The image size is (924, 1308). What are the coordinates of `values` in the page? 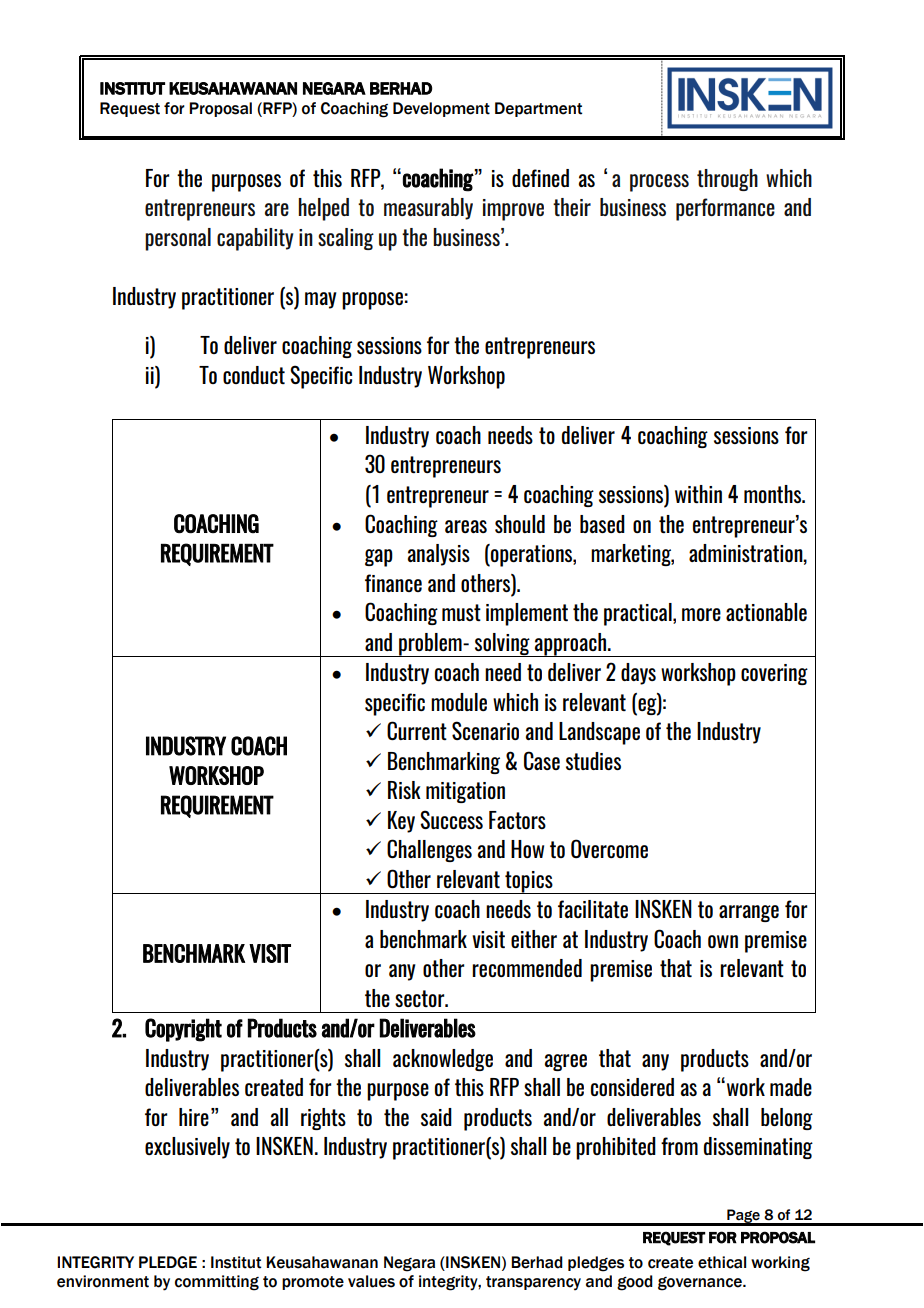 It's located at (371, 1281).
